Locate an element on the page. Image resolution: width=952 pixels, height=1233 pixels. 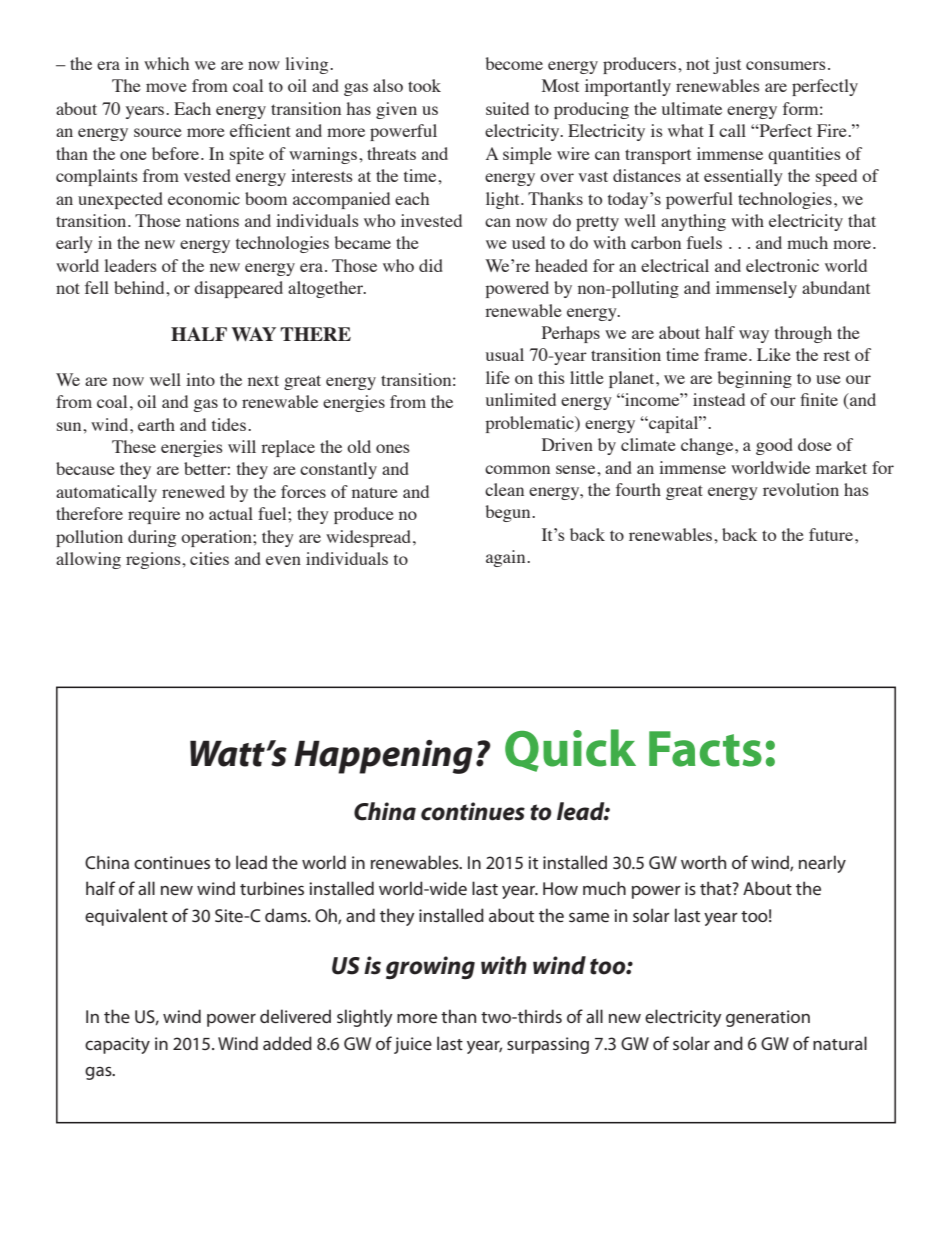
capacity is located at coordinates (117, 1045).
